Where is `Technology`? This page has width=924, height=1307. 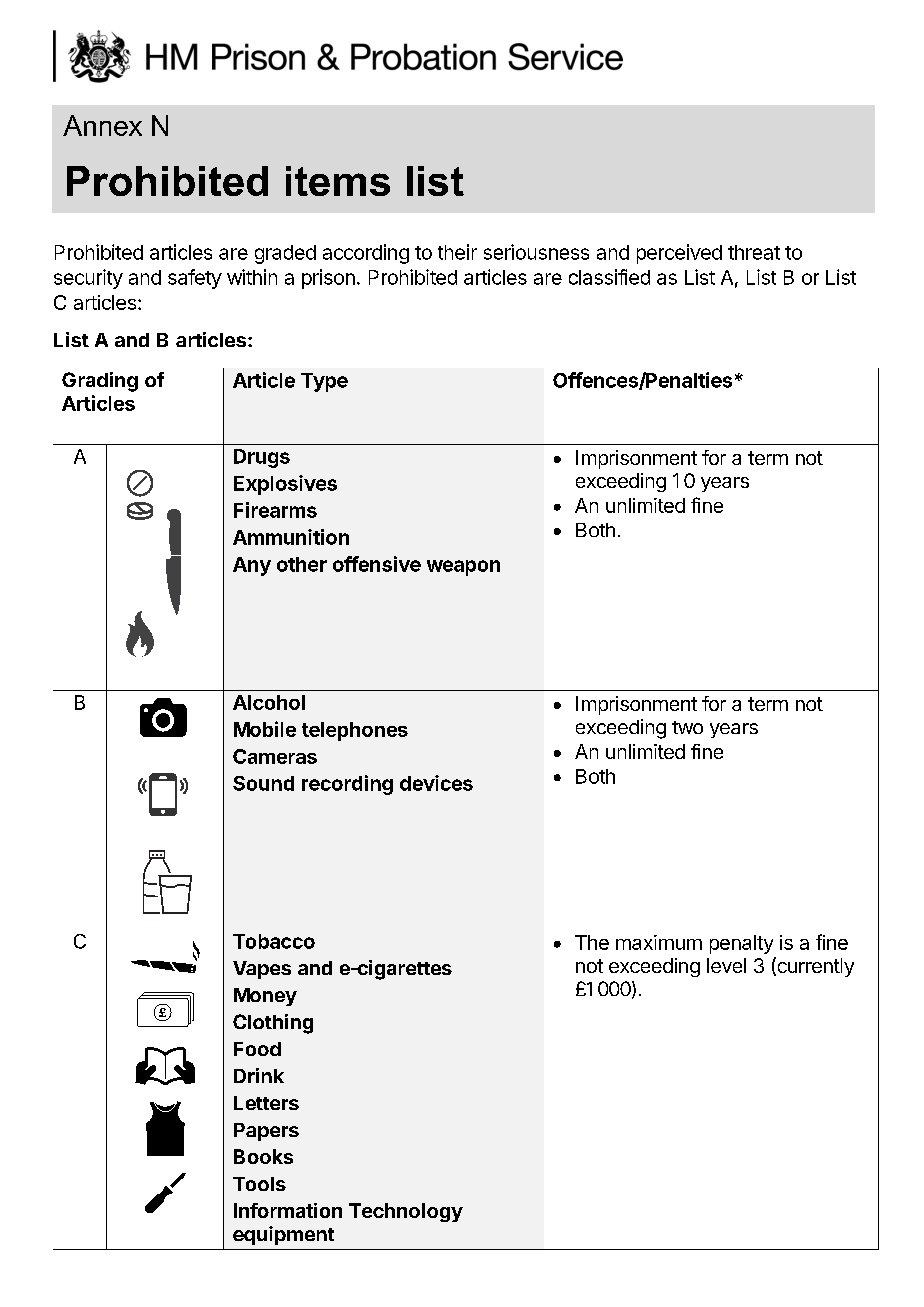 Technology is located at coordinates (406, 1212).
